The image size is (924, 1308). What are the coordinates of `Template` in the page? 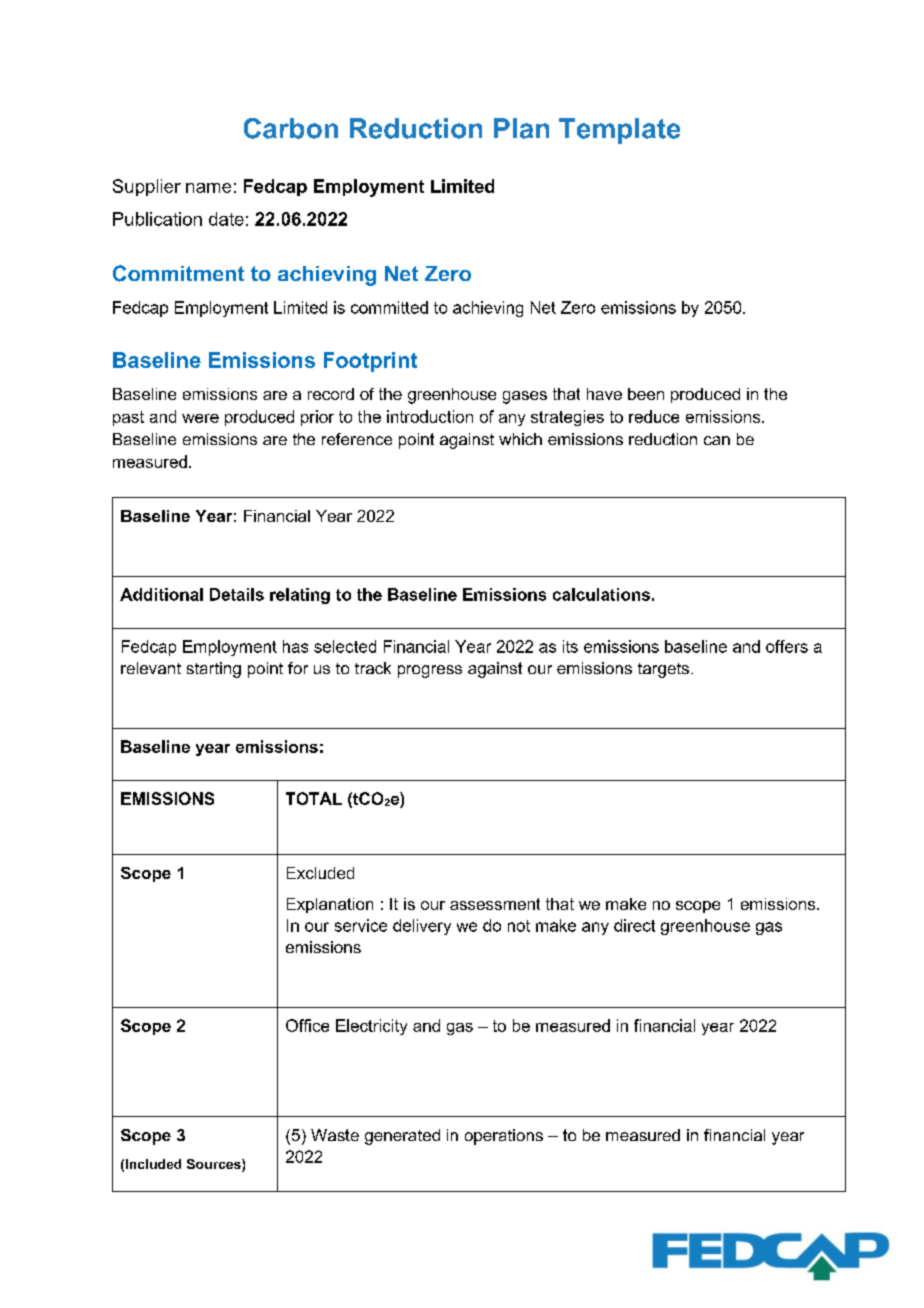 It's located at (619, 131).
